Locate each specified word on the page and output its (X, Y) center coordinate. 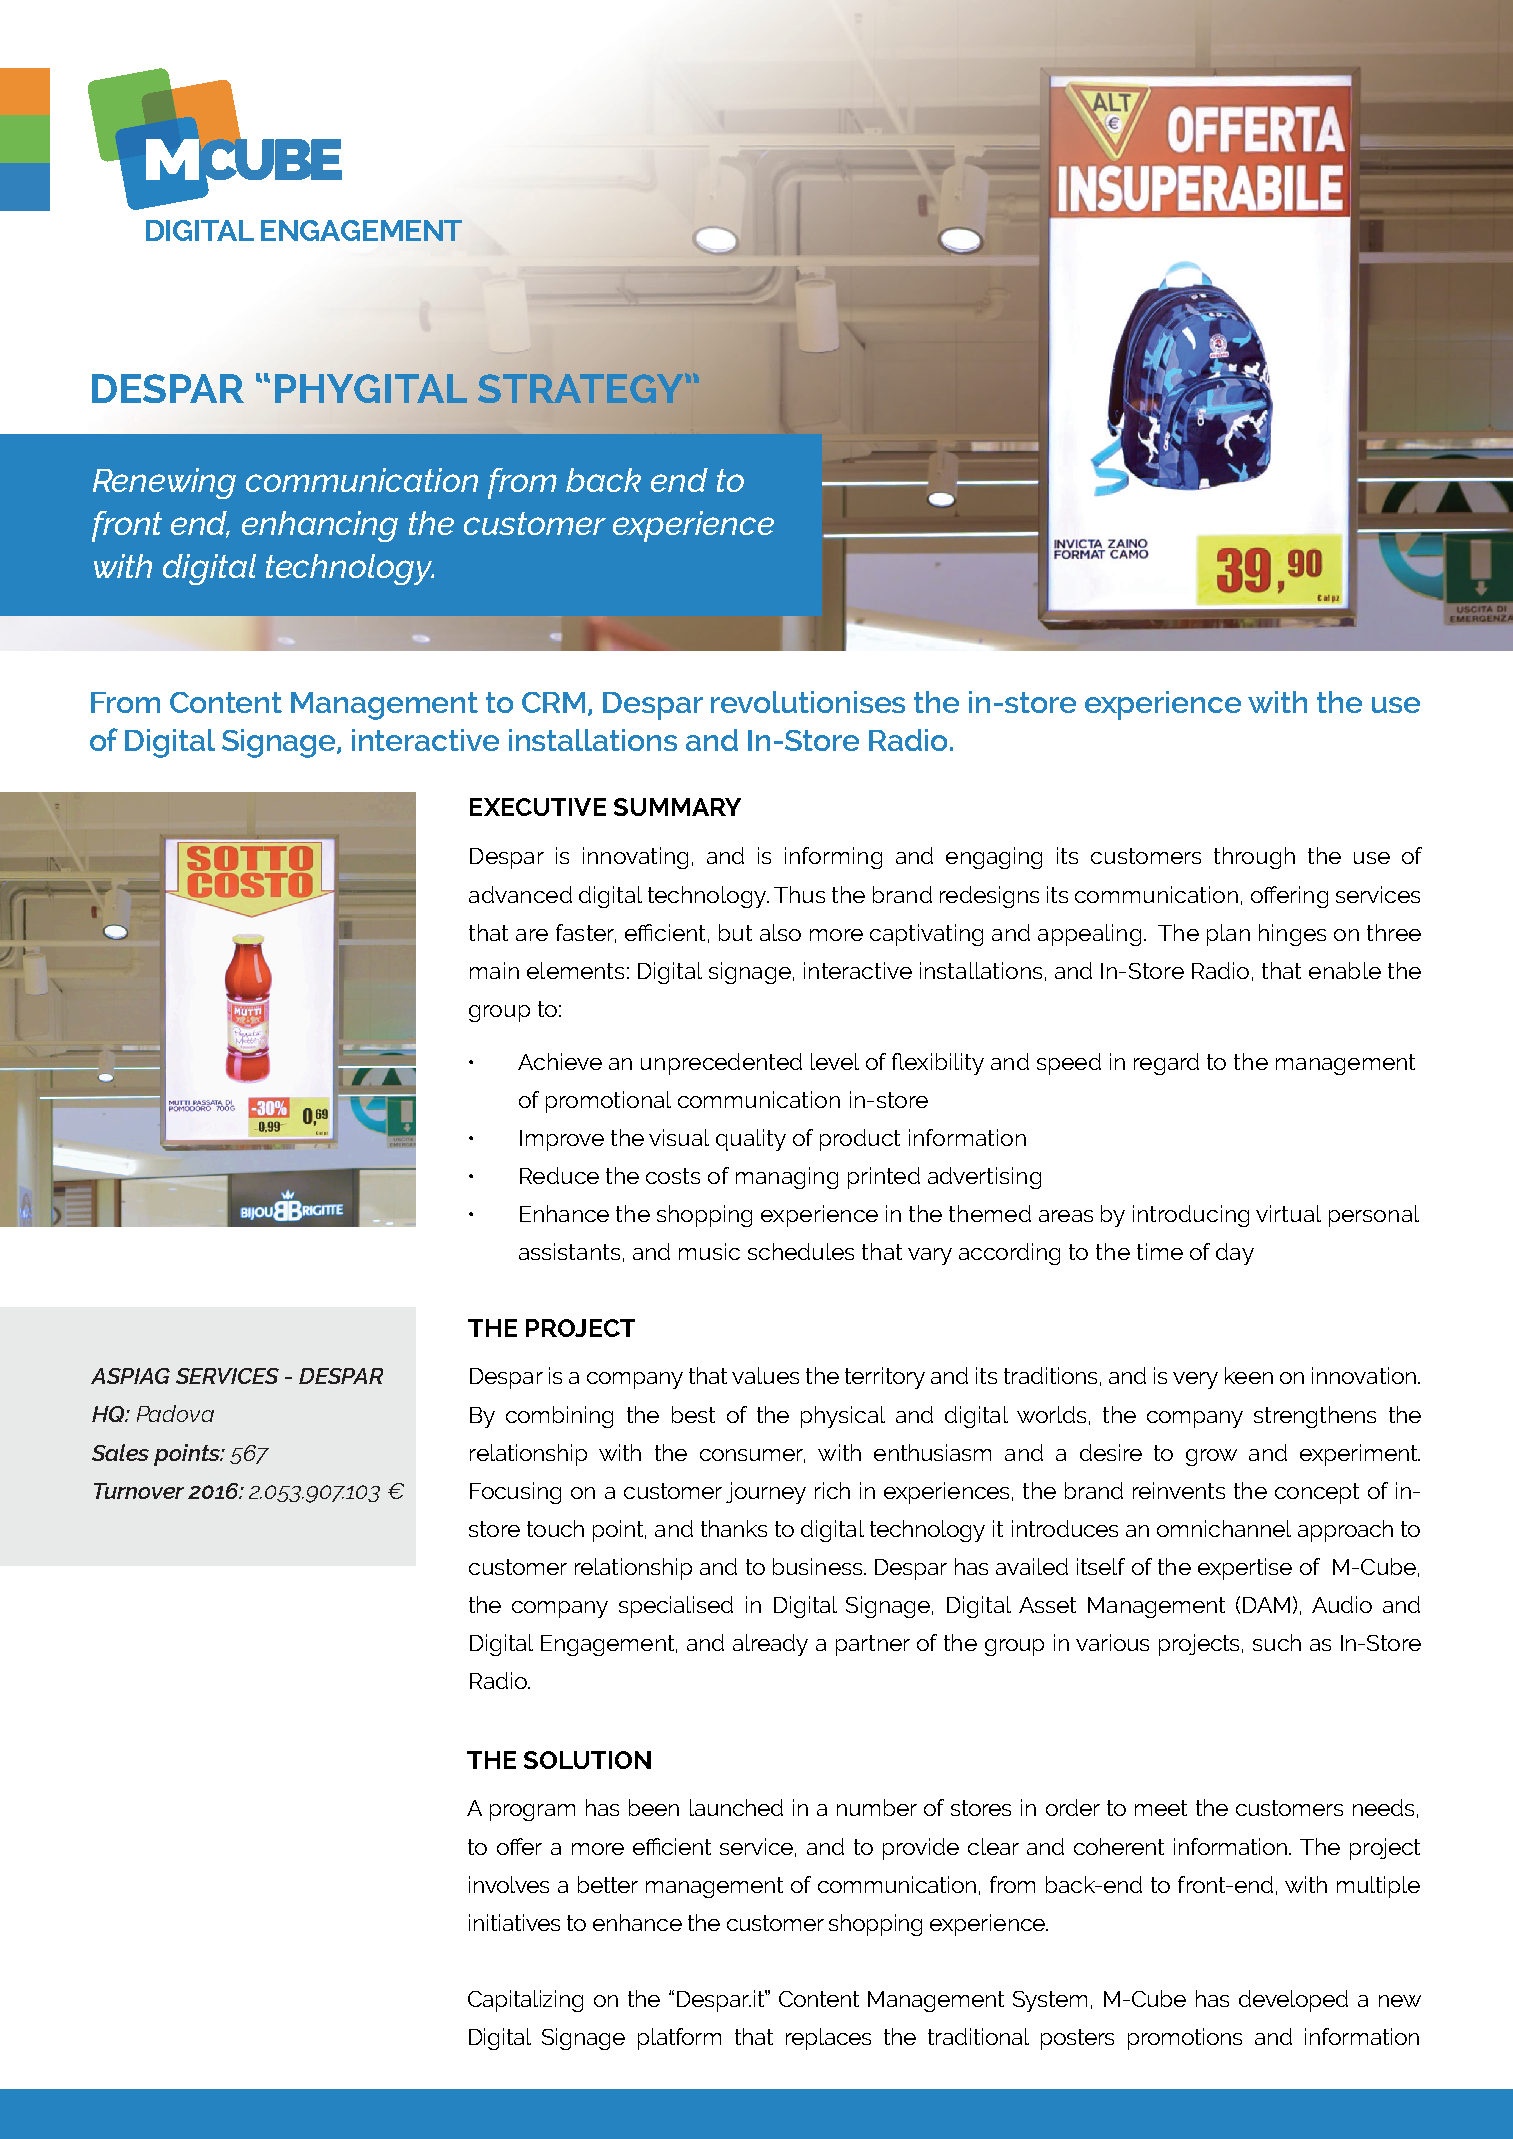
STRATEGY (582, 388)
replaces (828, 2039)
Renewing (164, 483)
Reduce (559, 1175)
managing (787, 1178)
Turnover (139, 1491)
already (770, 1645)
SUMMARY (677, 807)
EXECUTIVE (538, 807)
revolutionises (808, 702)
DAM (1266, 1605)
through (1254, 858)
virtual (1288, 1213)
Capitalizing (525, 2001)
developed (1293, 2001)
